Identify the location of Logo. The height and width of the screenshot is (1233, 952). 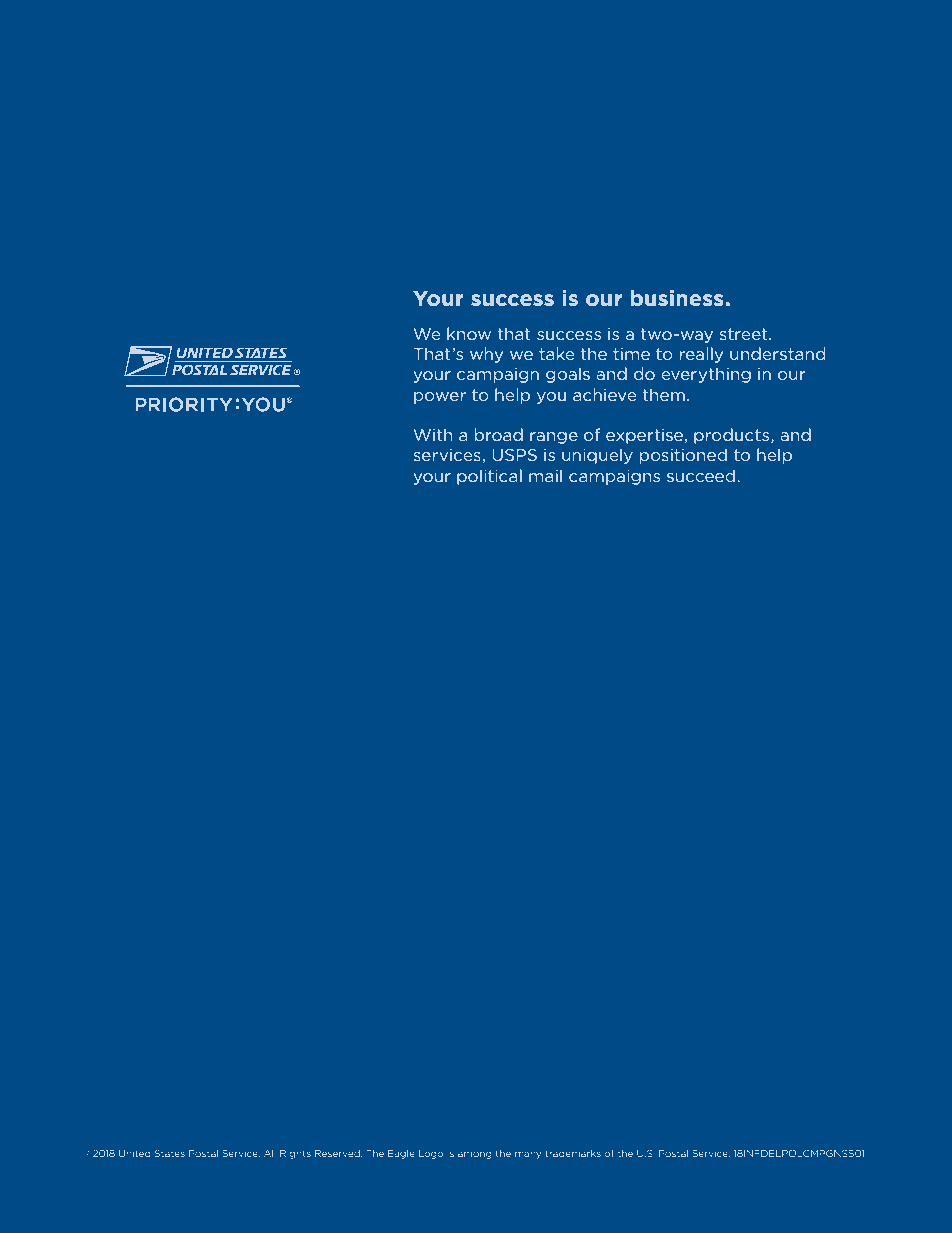
(431, 1154).
